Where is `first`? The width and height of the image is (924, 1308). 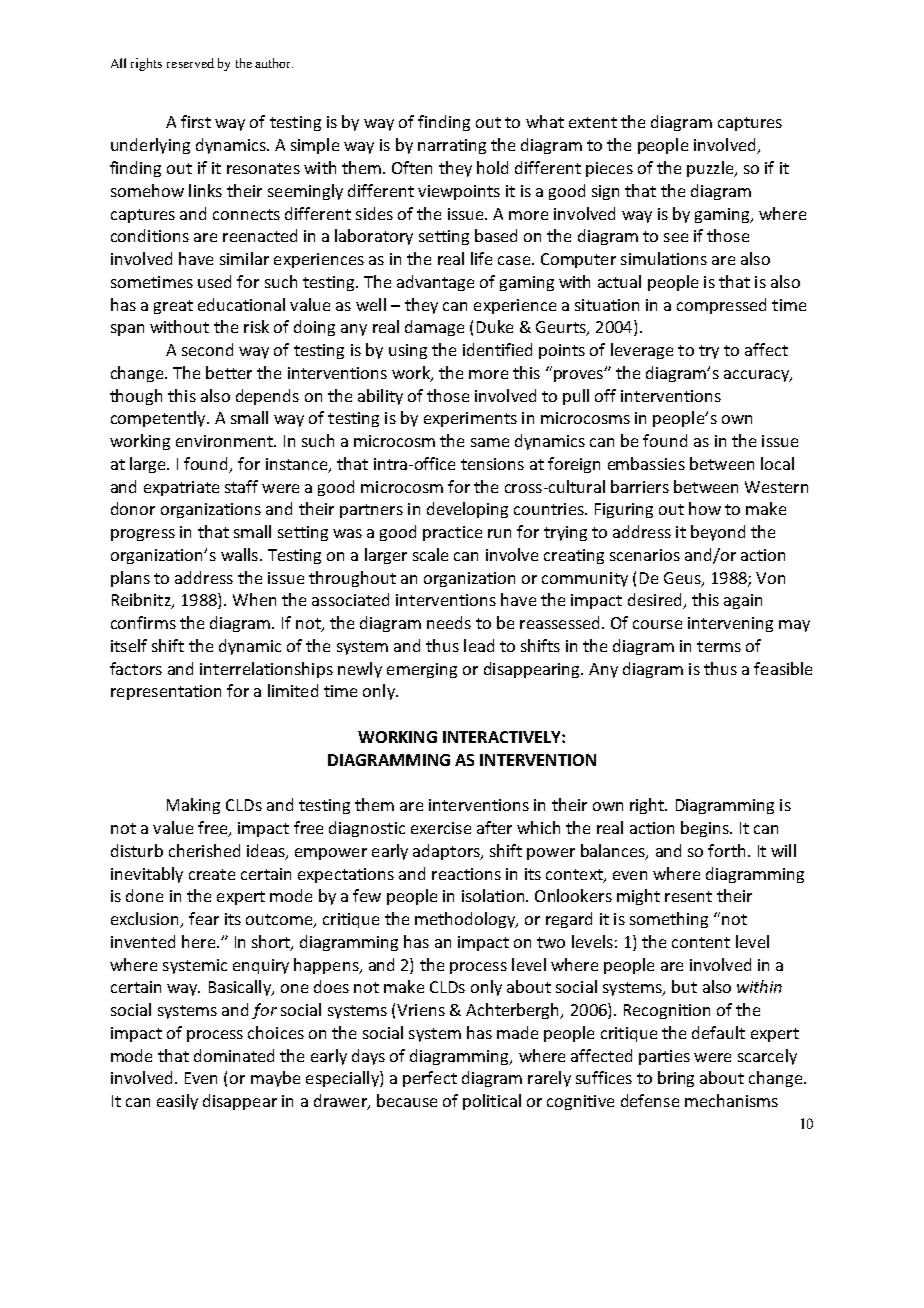 first is located at coordinates (196, 121).
